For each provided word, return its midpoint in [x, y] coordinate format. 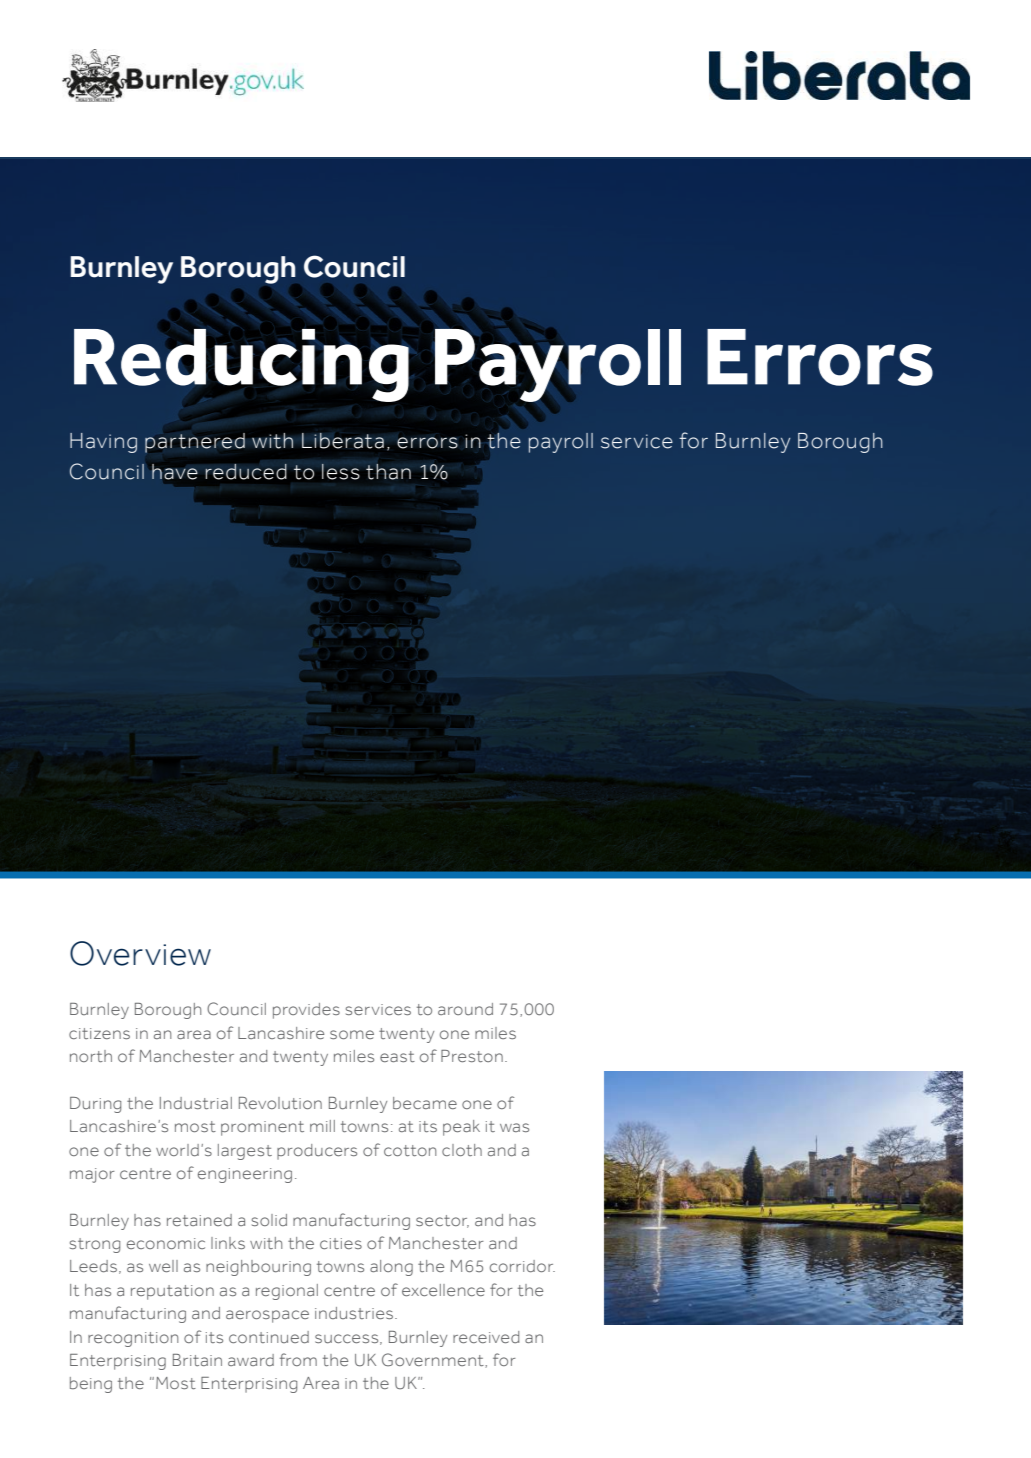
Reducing [241, 365]
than [388, 472]
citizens [99, 1033]
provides [306, 1011]
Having [103, 443]
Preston [472, 1056]
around [465, 1009]
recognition [133, 1339]
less [341, 472]
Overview [140, 953]
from [298, 1359]
